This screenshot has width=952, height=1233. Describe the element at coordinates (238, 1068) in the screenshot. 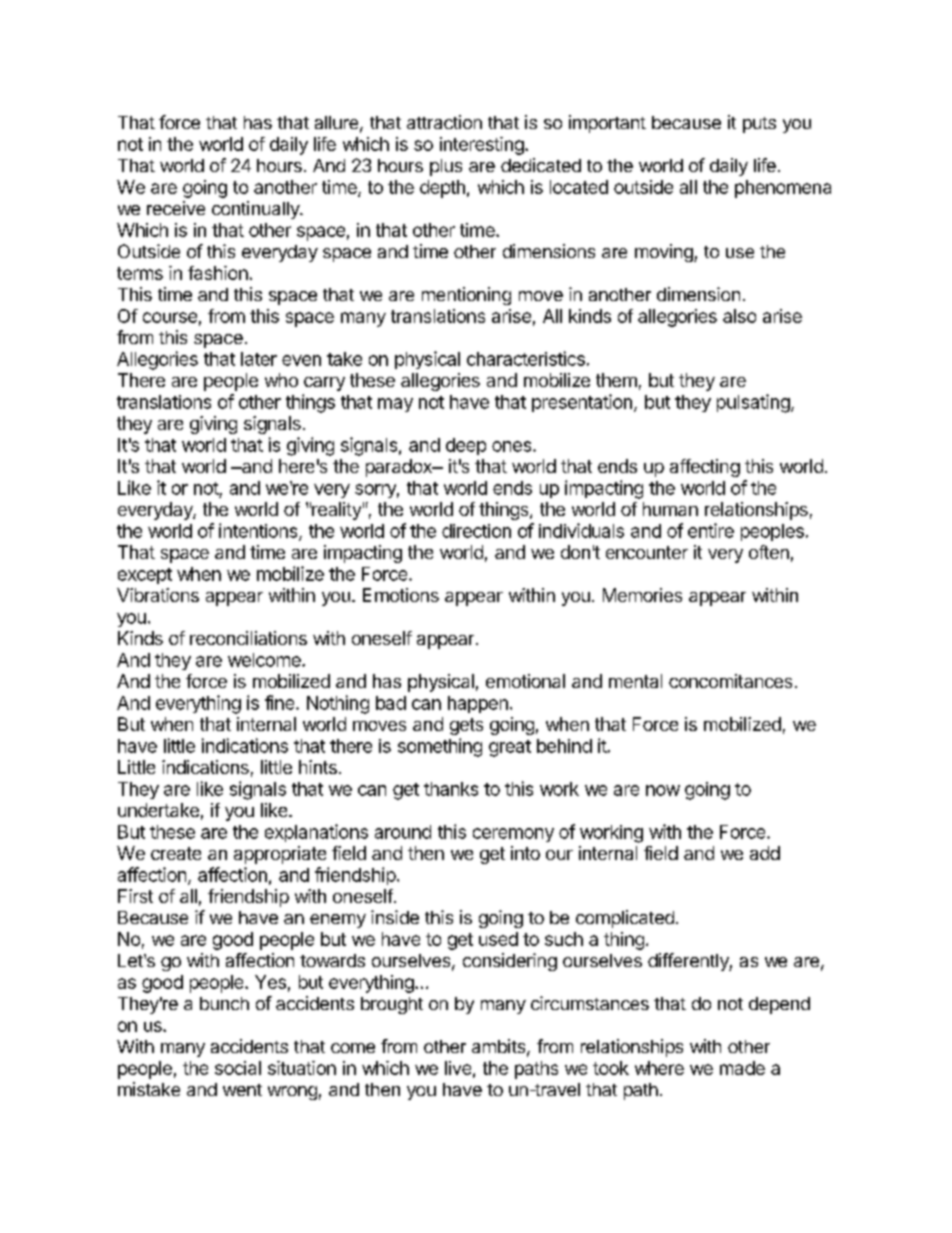

I see `social` at that location.
